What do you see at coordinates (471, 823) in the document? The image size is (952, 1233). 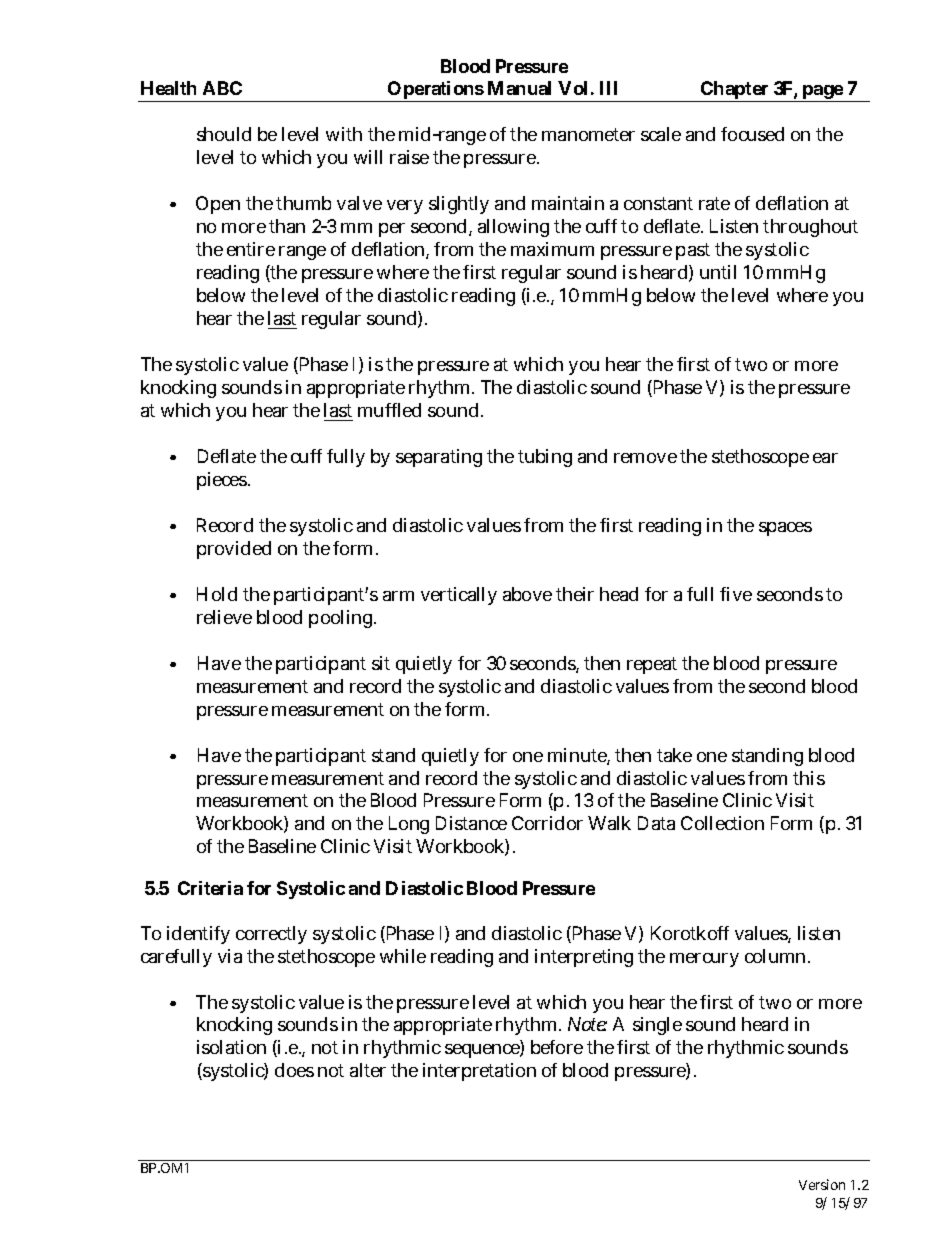 I see `Distance` at bounding box center [471, 823].
